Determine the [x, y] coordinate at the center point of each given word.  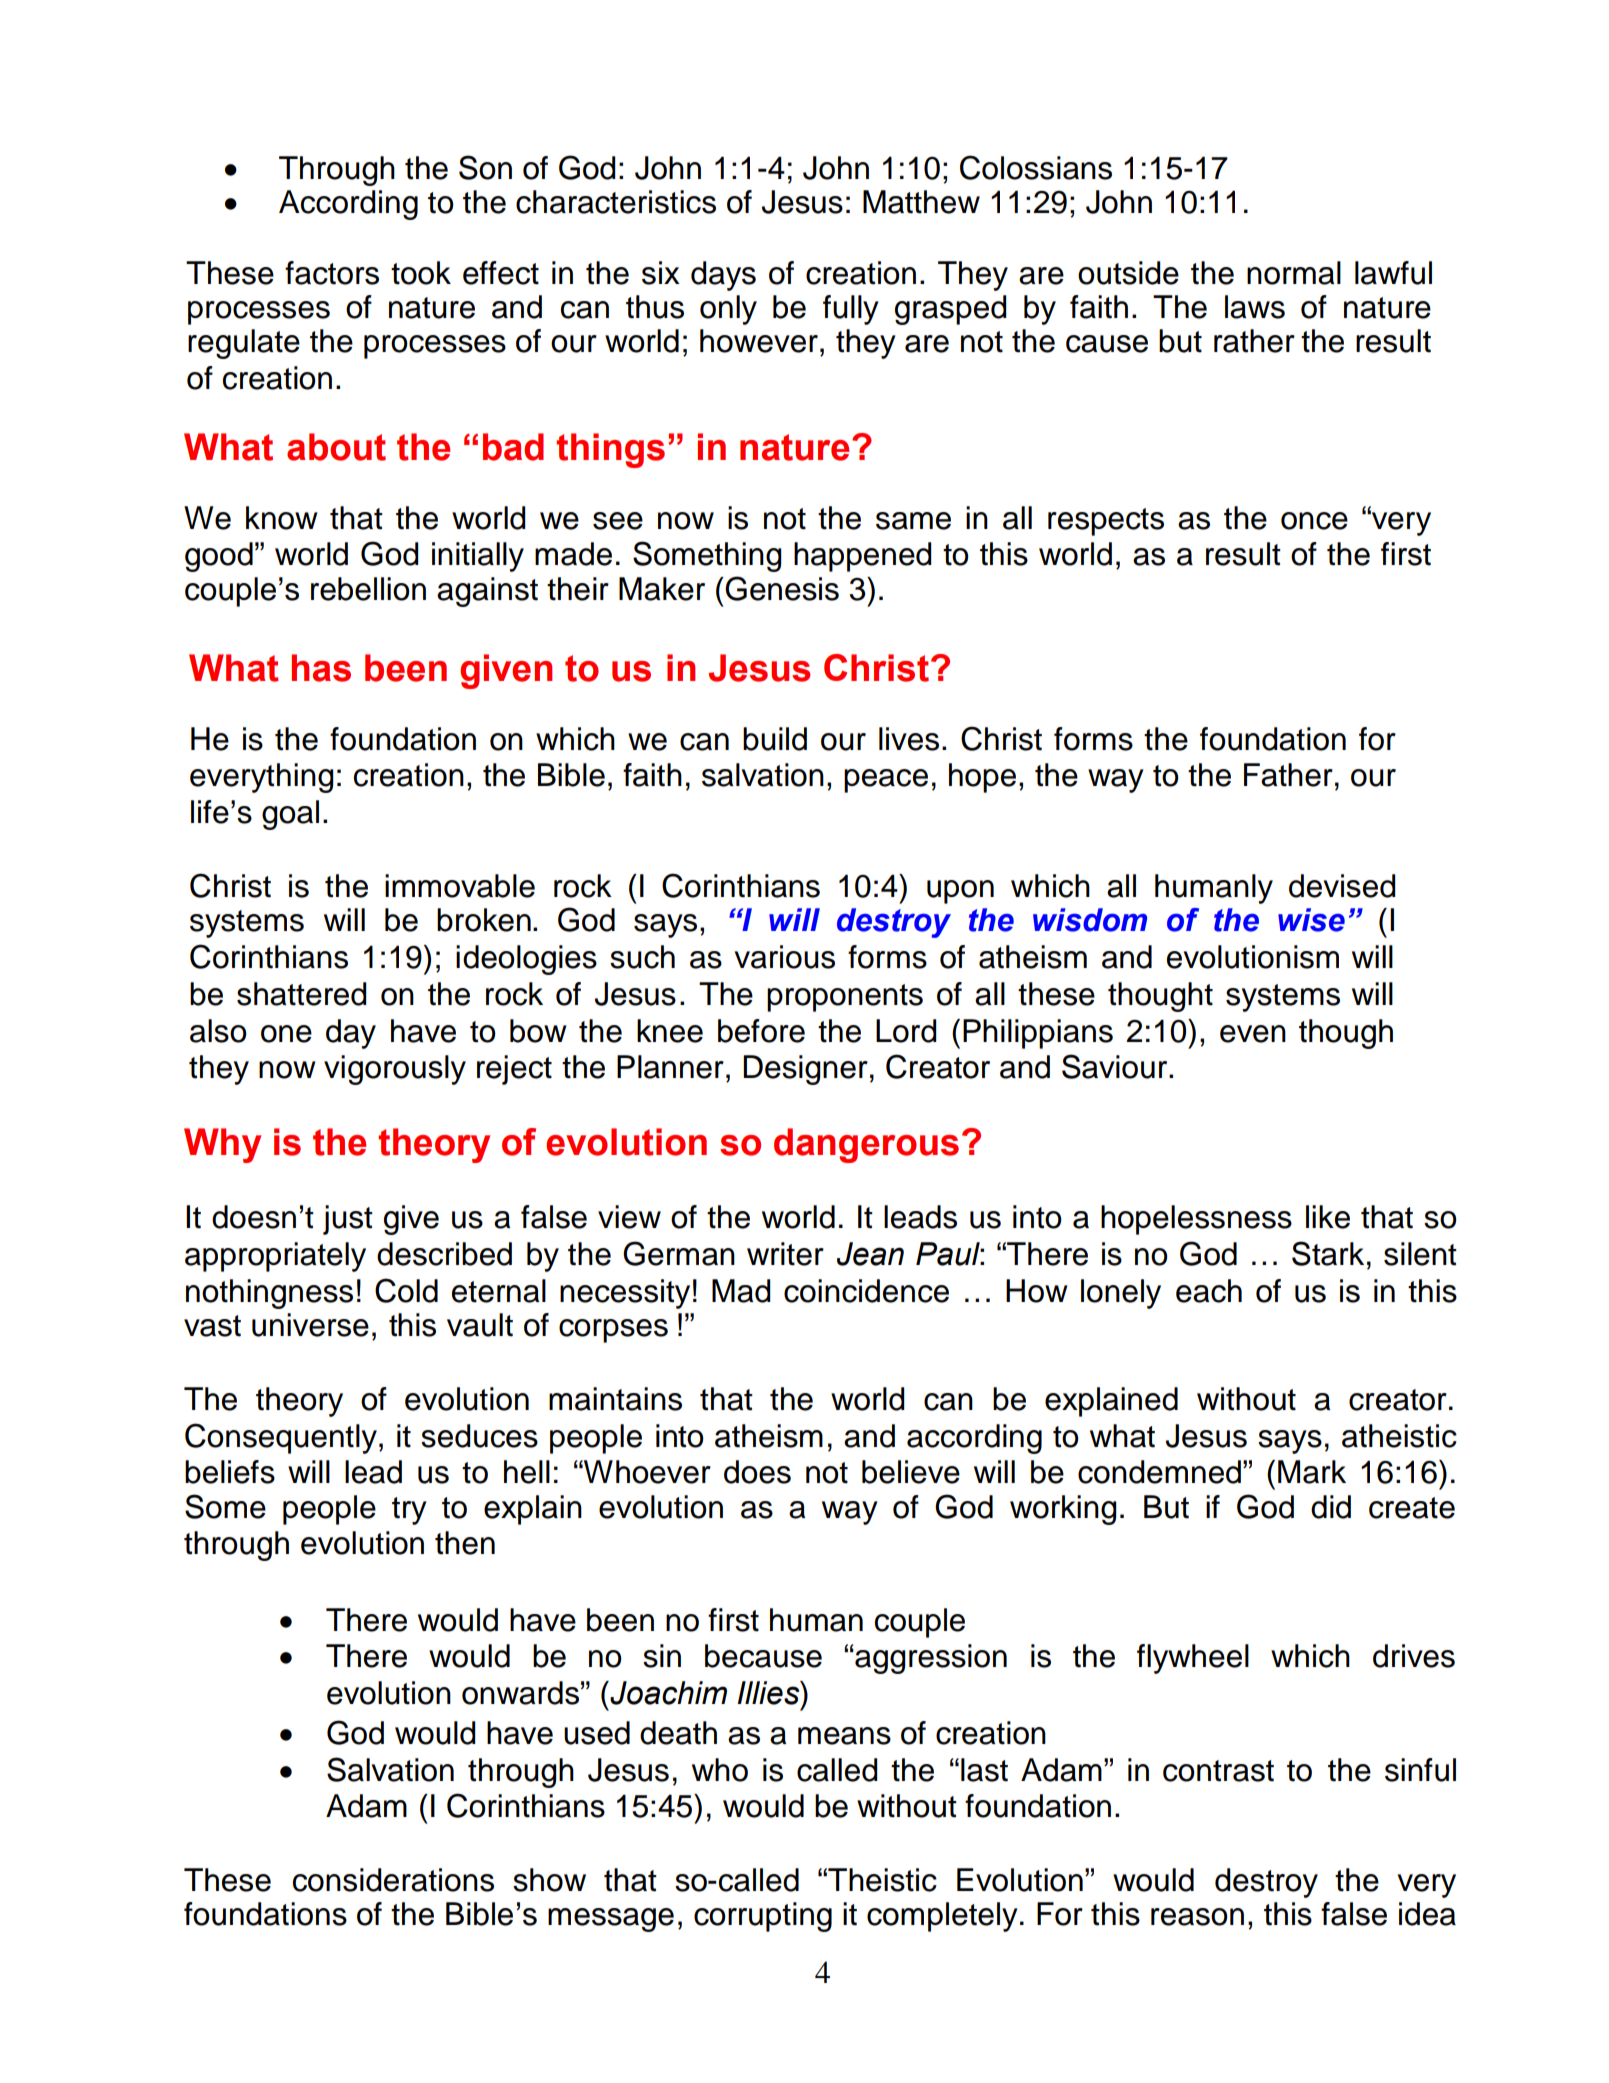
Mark [1312, 1472]
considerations [393, 1880]
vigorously [395, 1070]
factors [332, 273]
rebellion [368, 589]
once [1314, 521]
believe [911, 1472]
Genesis [782, 588]
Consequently [281, 1438]
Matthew [921, 202]
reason [1197, 1917]
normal [1294, 273]
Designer [805, 1070]
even [1253, 1034]
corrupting [763, 1917]
